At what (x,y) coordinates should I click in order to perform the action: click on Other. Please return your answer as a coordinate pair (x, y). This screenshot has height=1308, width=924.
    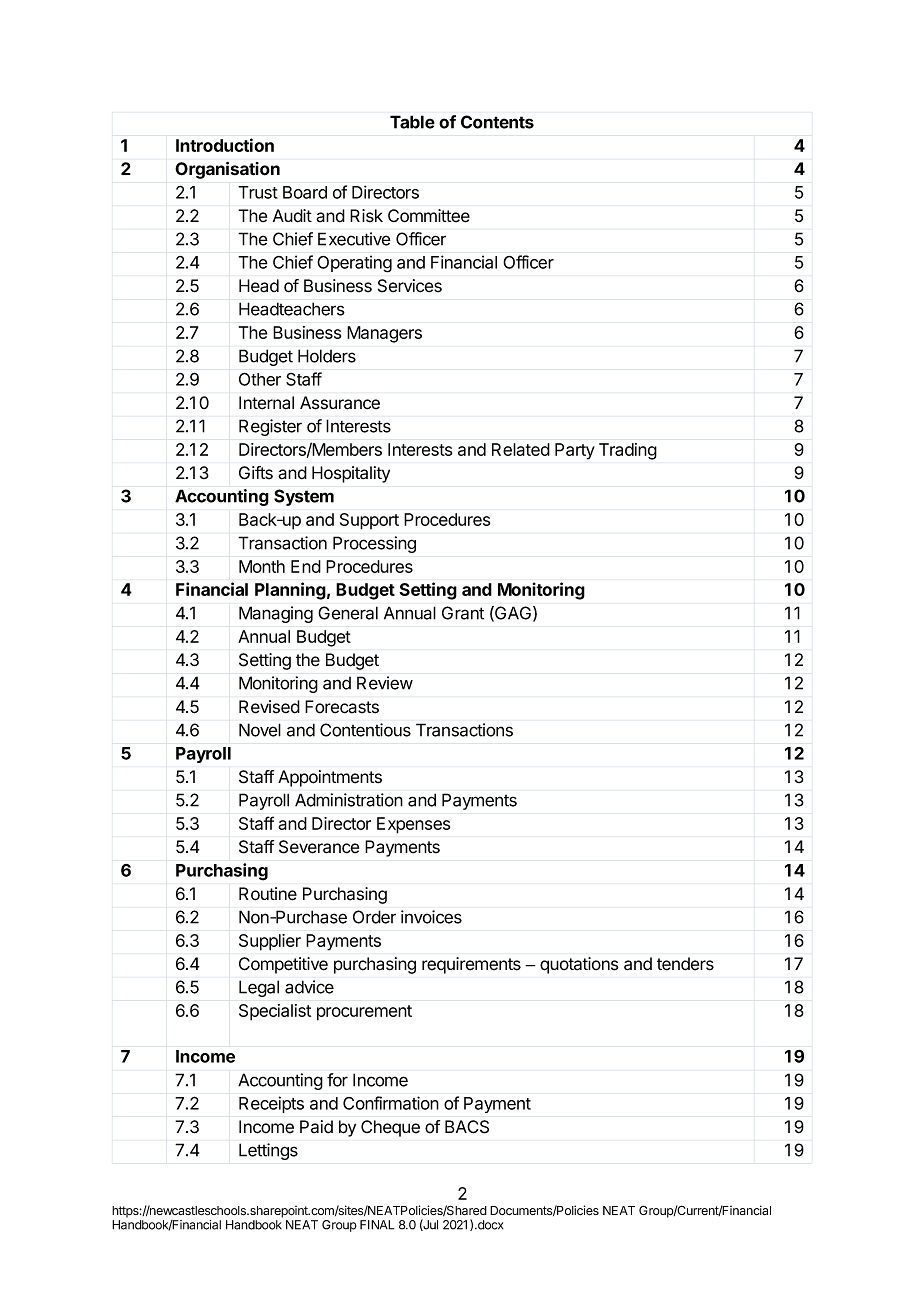
    Looking at the image, I should click on (260, 379).
